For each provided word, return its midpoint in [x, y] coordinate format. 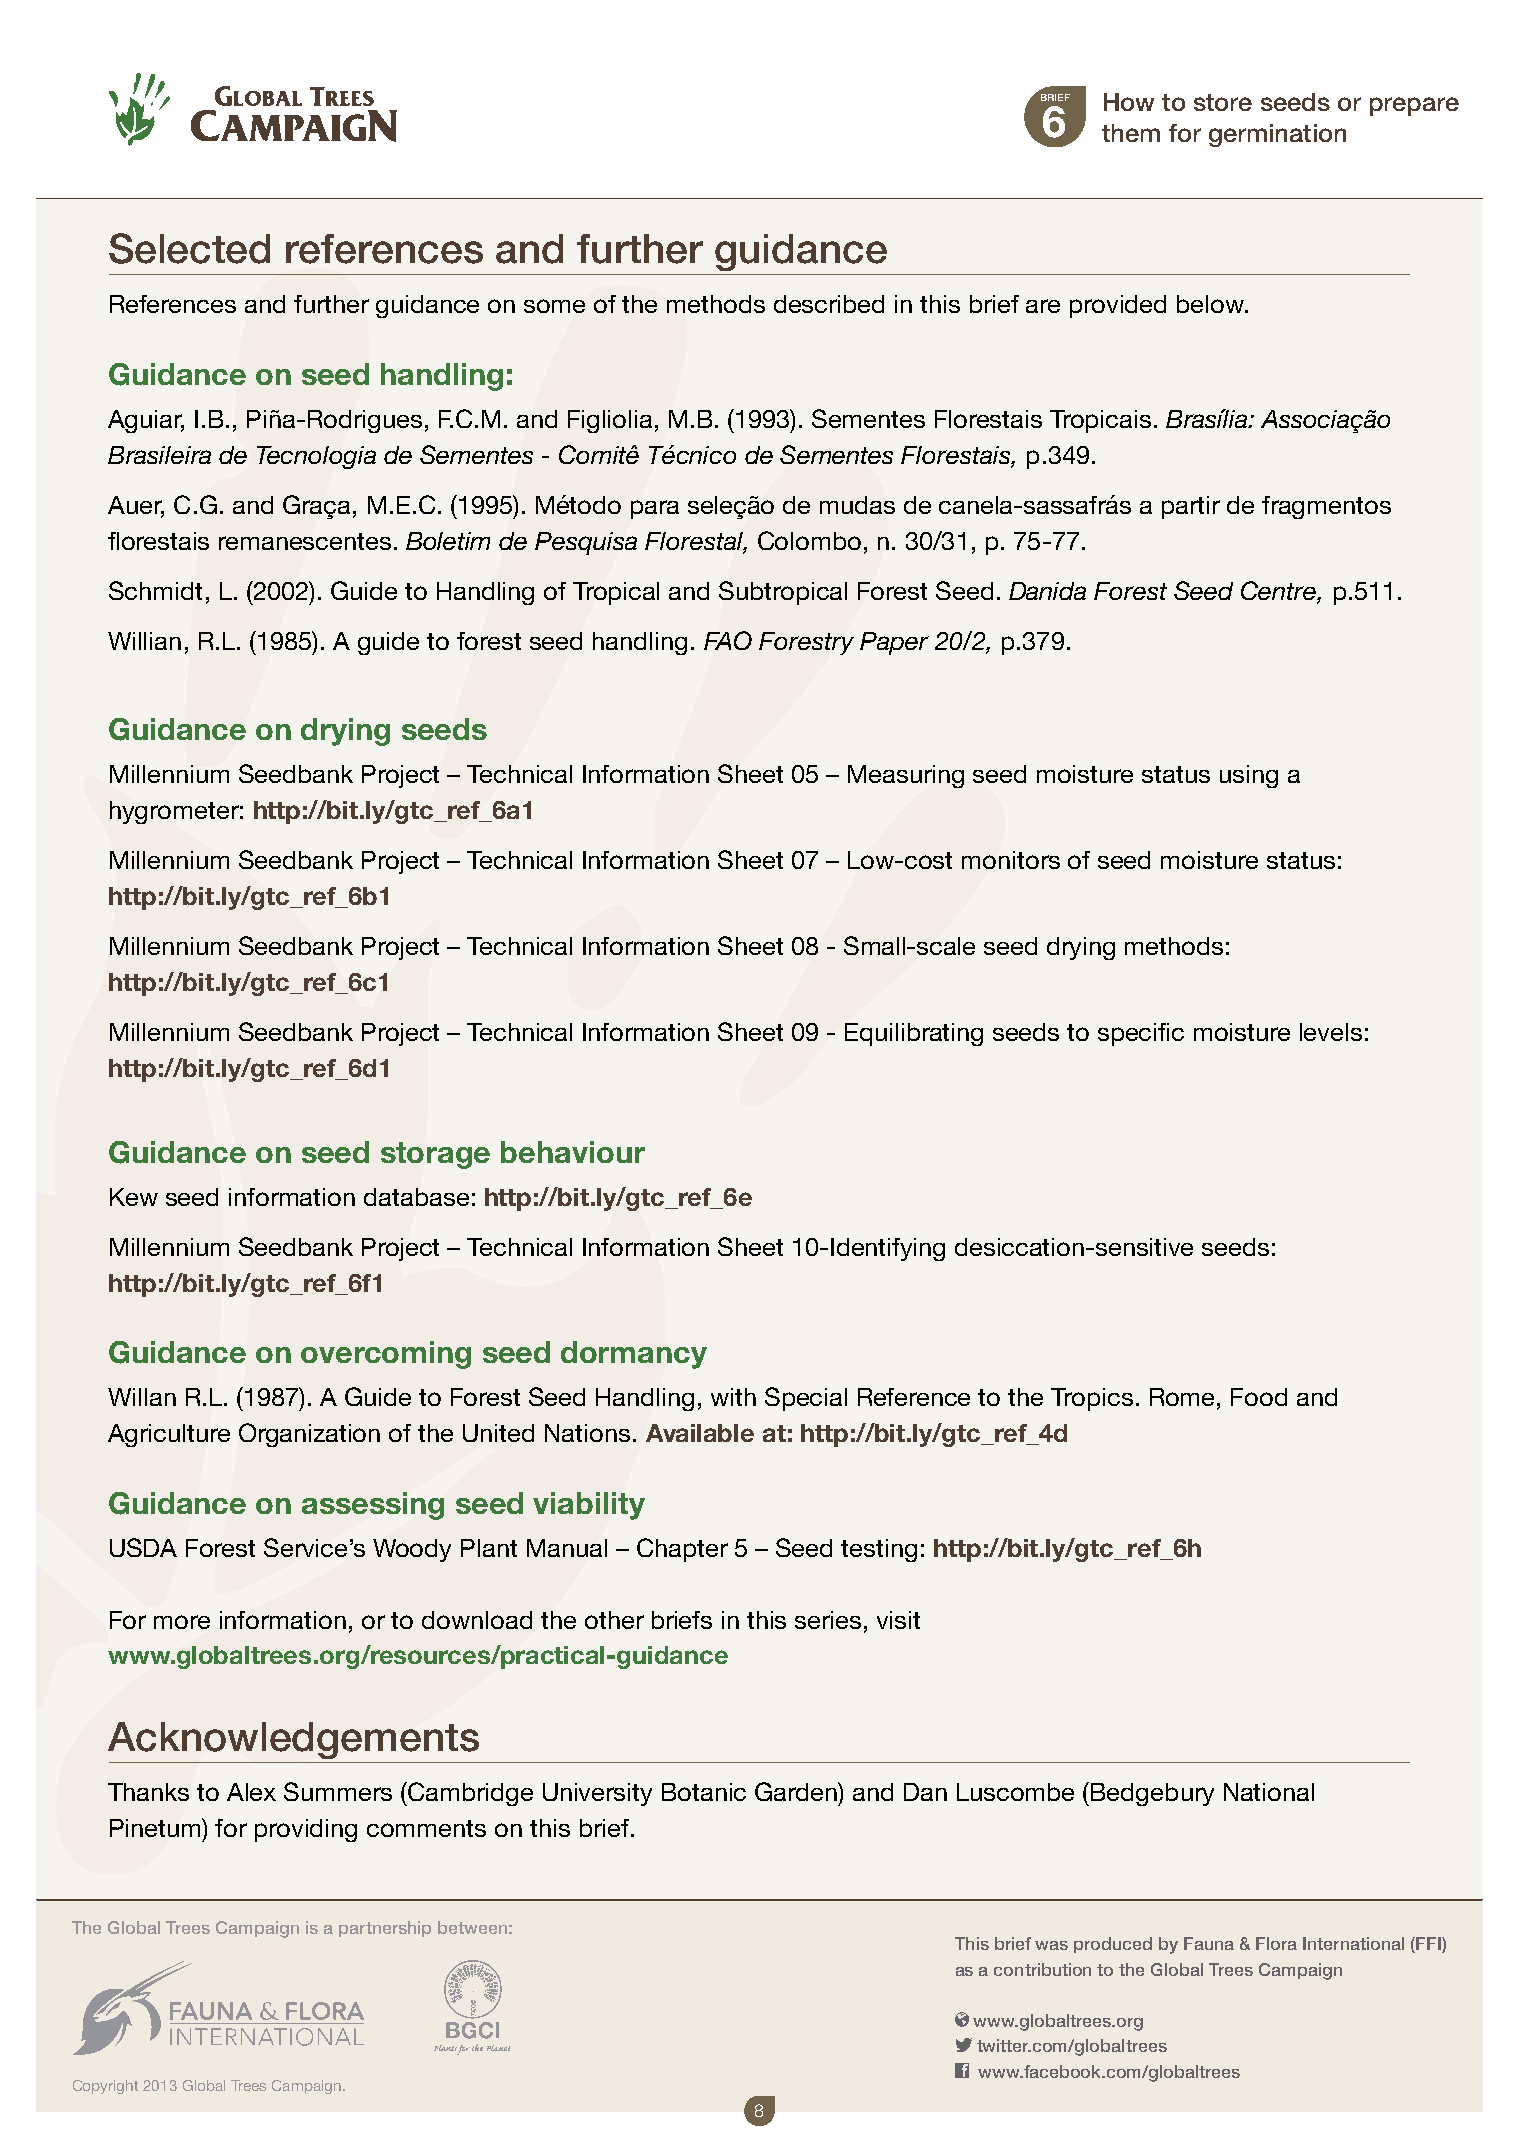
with [733, 1397]
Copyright [105, 2087]
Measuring [906, 776]
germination [1277, 135]
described [829, 304]
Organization [309, 1435]
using [1249, 776]
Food [1259, 1397]
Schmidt [155, 590]
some [554, 306]
